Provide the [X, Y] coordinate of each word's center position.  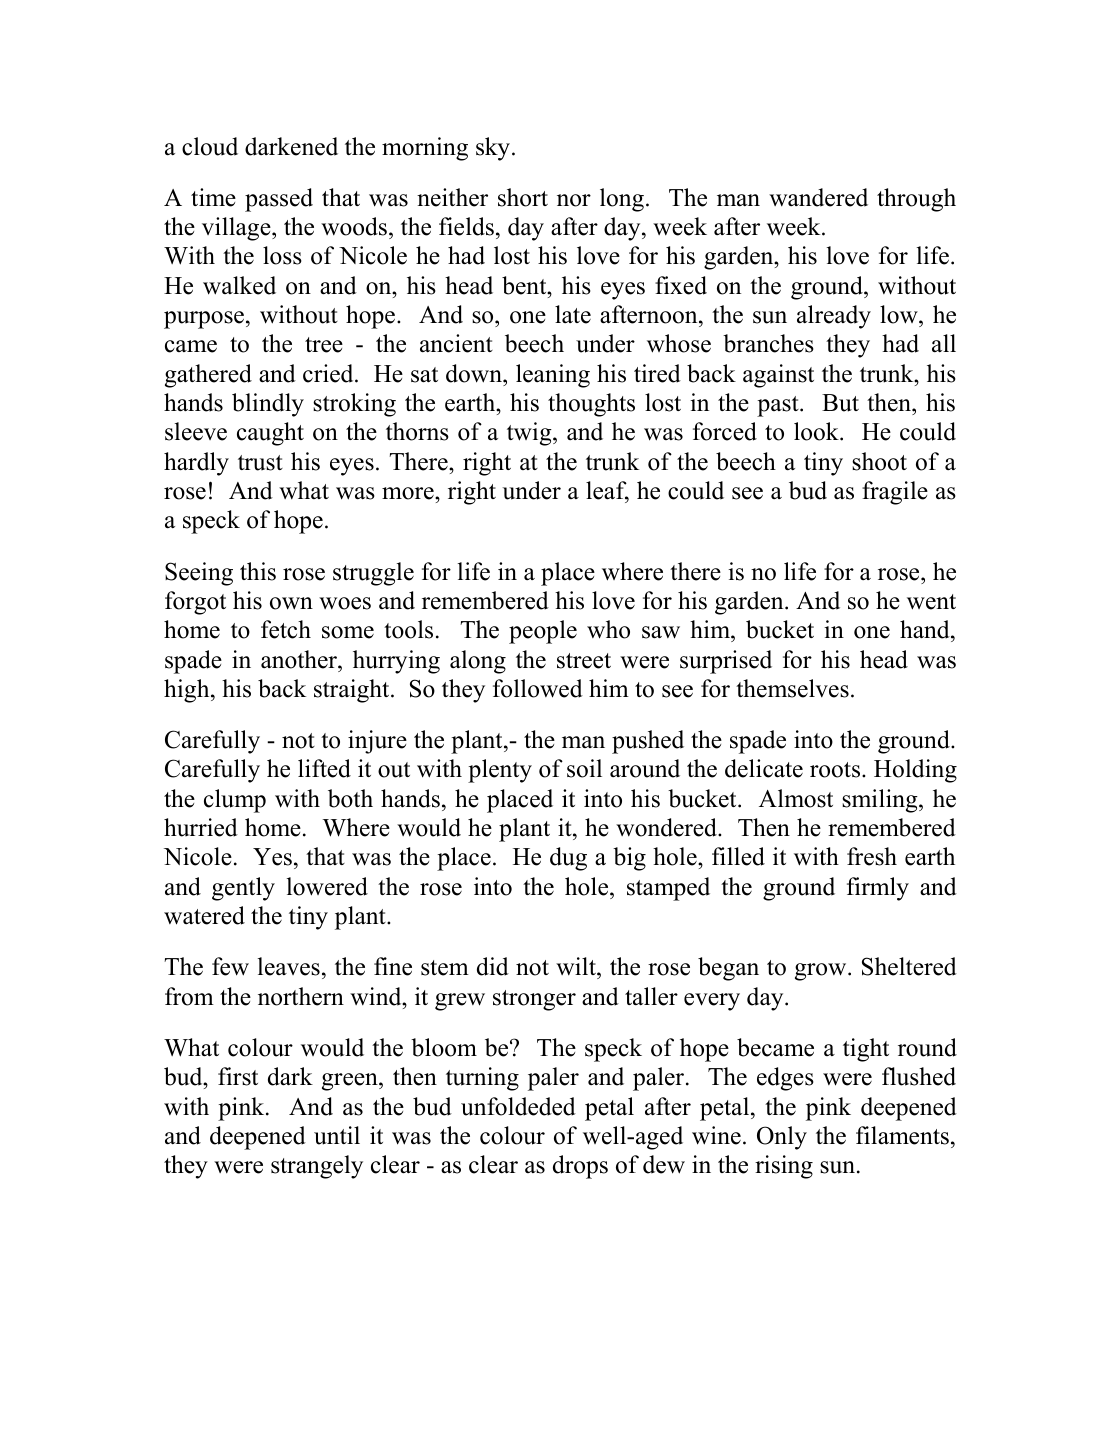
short [523, 197]
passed [279, 200]
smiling [881, 801]
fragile [895, 493]
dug [568, 859]
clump [235, 801]
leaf [607, 491]
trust [260, 463]
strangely [317, 1167]
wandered [818, 197]
